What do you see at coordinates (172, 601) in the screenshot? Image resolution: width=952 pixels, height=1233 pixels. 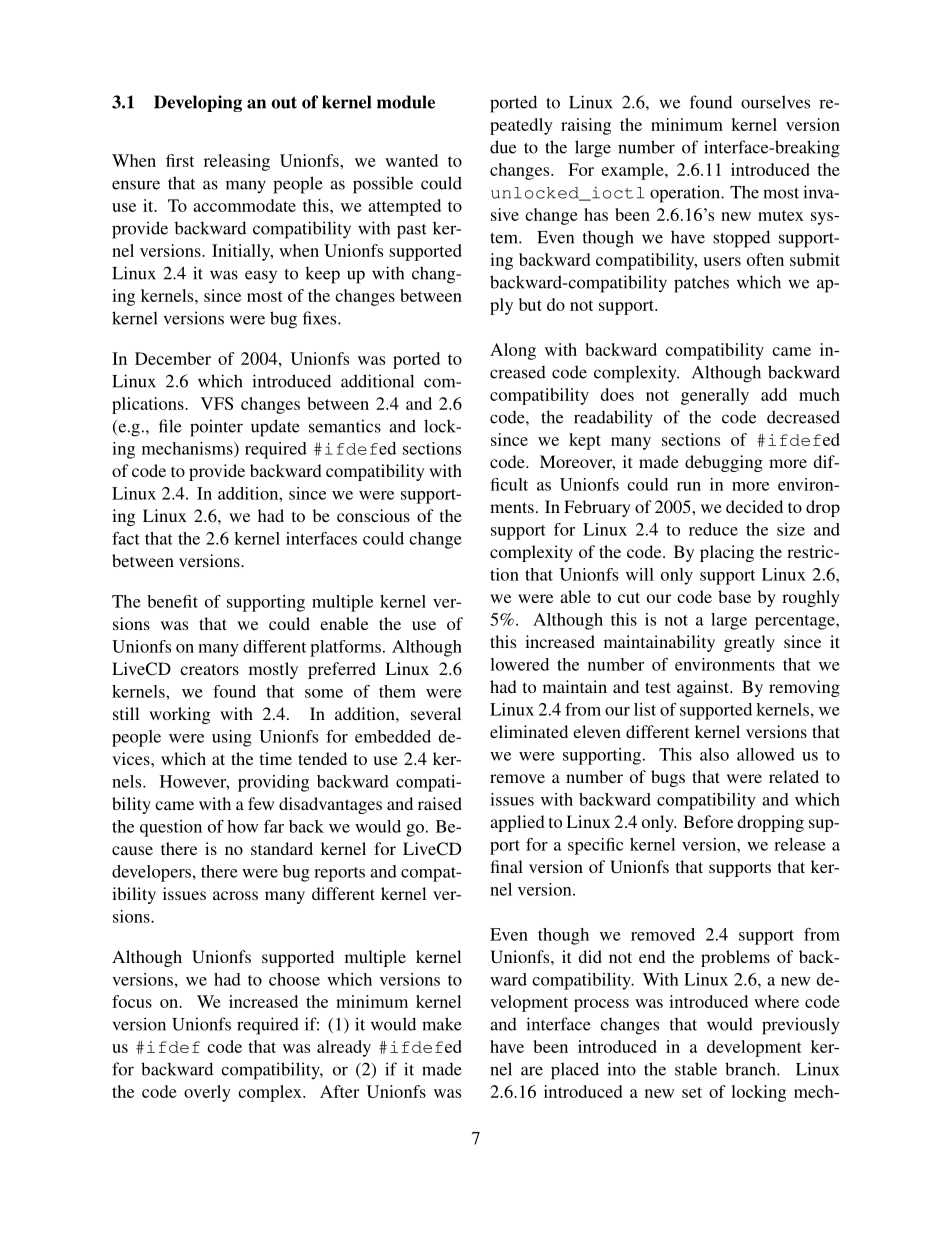 I see `benefit` at bounding box center [172, 601].
